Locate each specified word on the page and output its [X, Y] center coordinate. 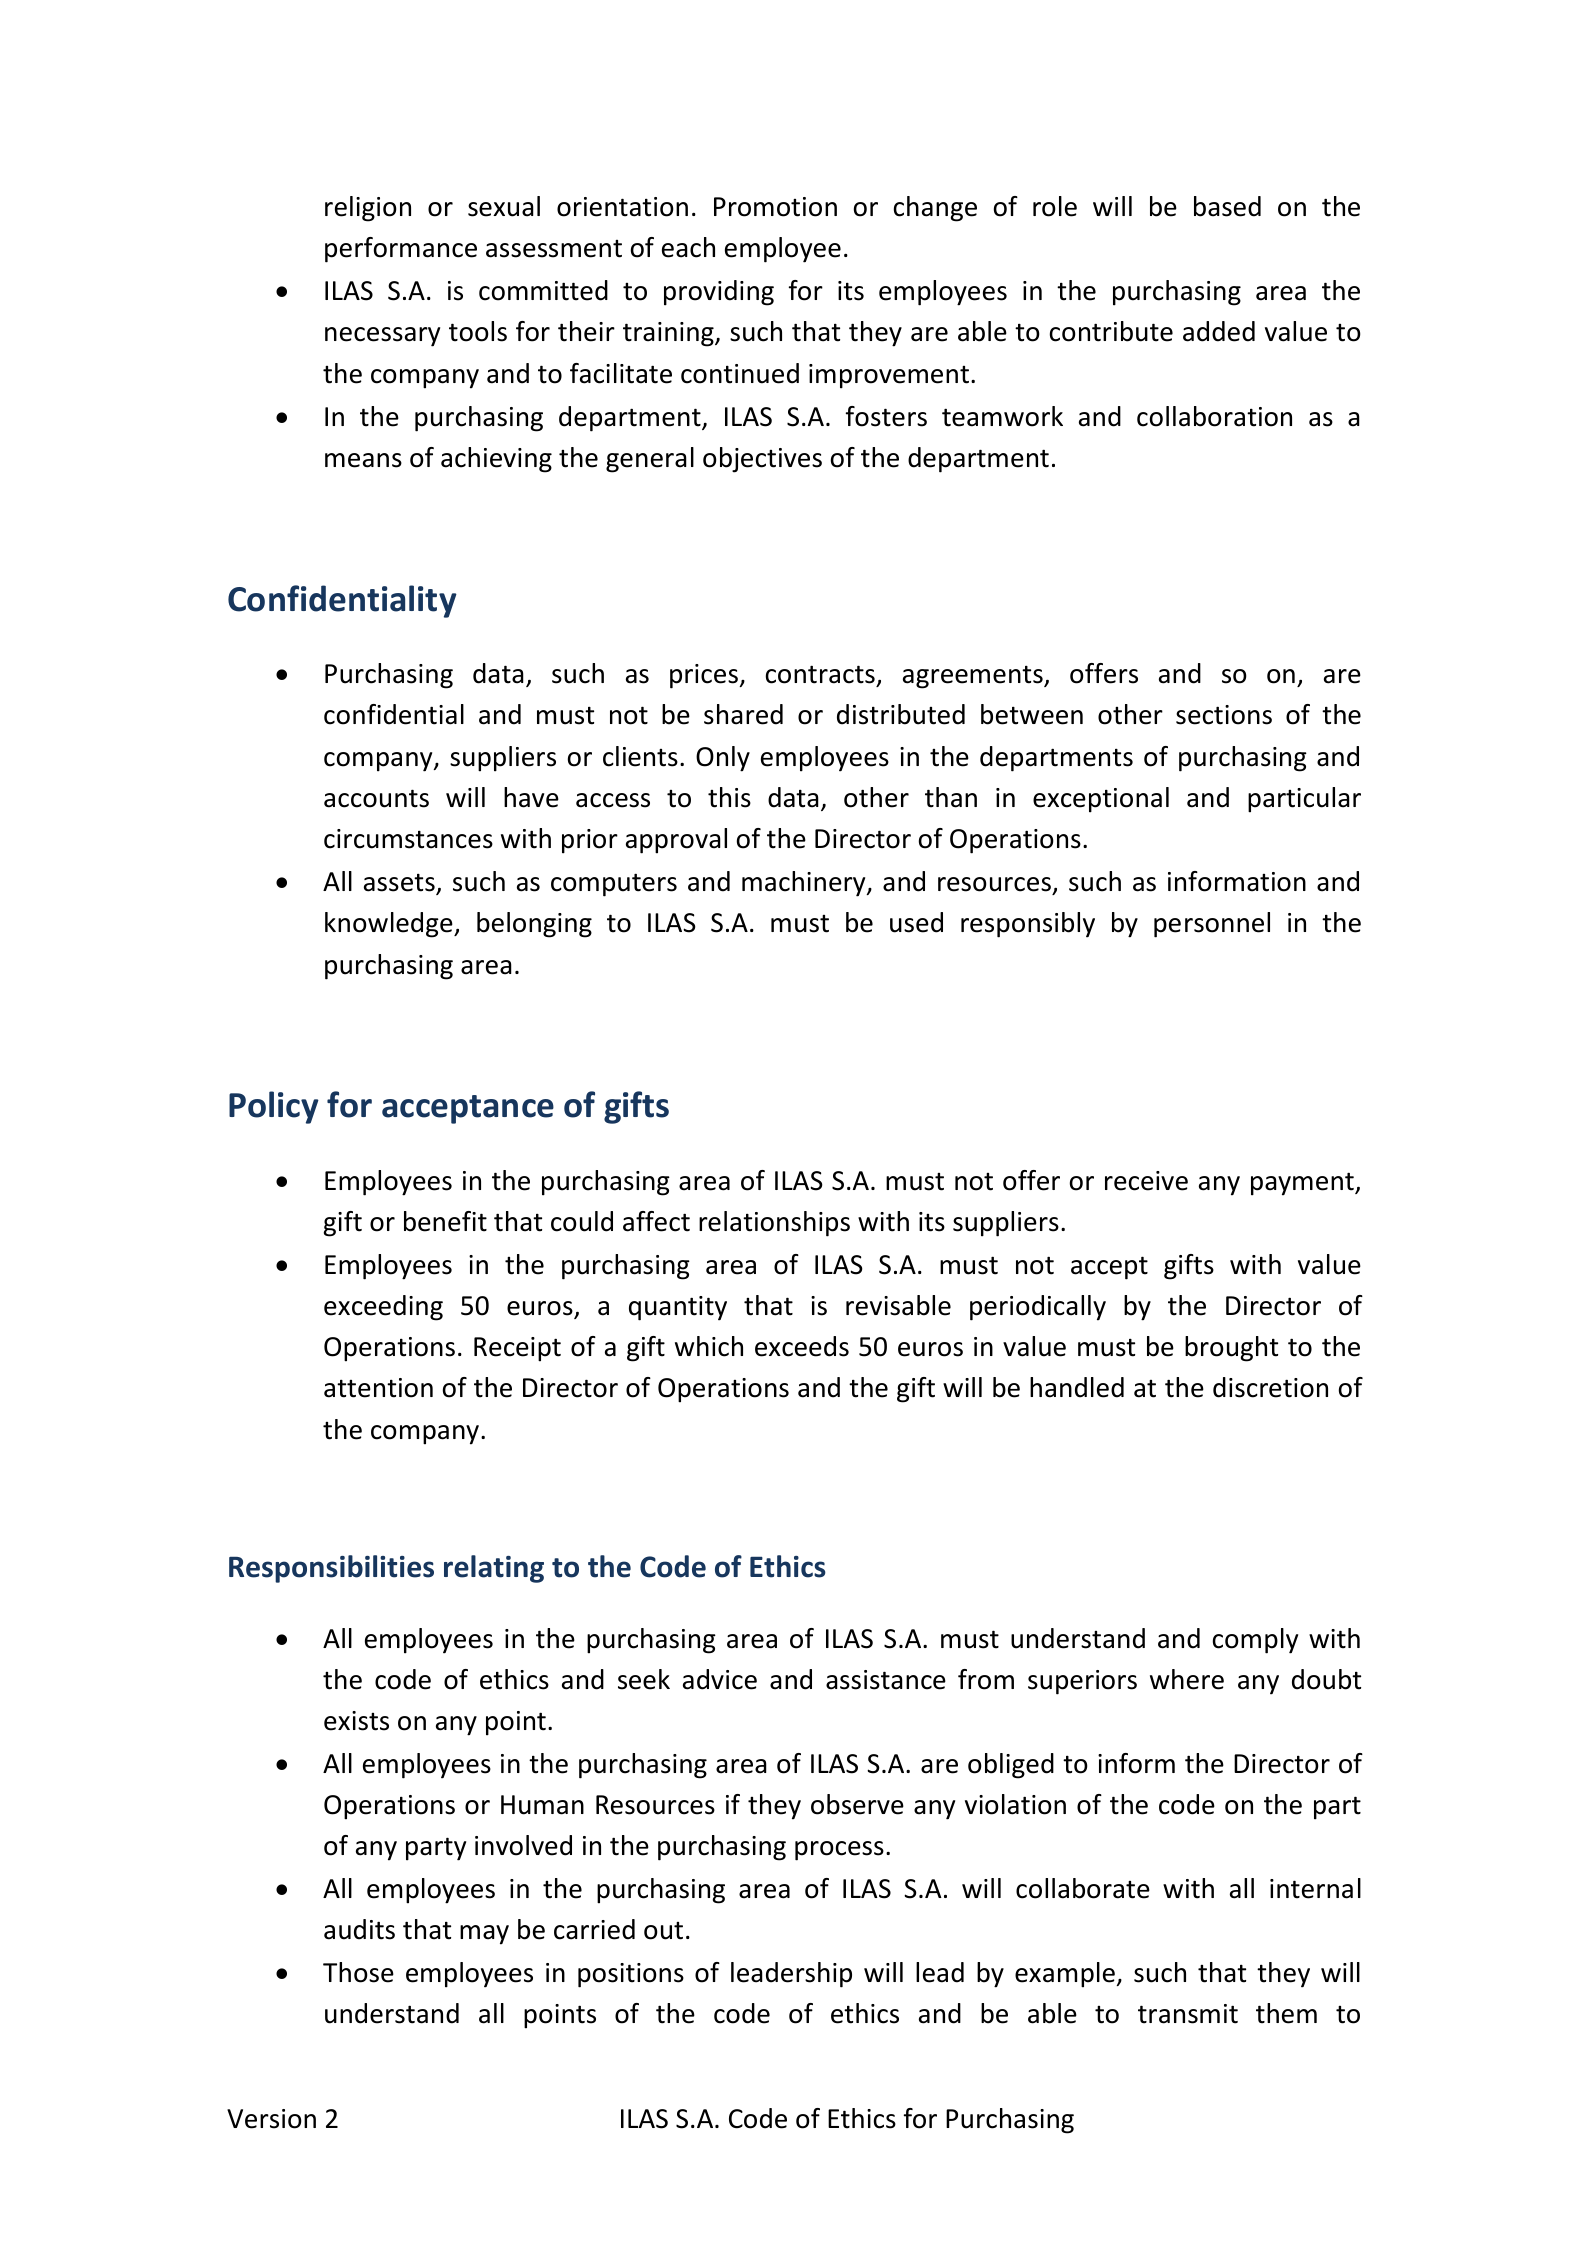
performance [401, 250]
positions [631, 1975]
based [1227, 206]
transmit [1188, 2014]
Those [358, 1972]
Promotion [775, 207]
